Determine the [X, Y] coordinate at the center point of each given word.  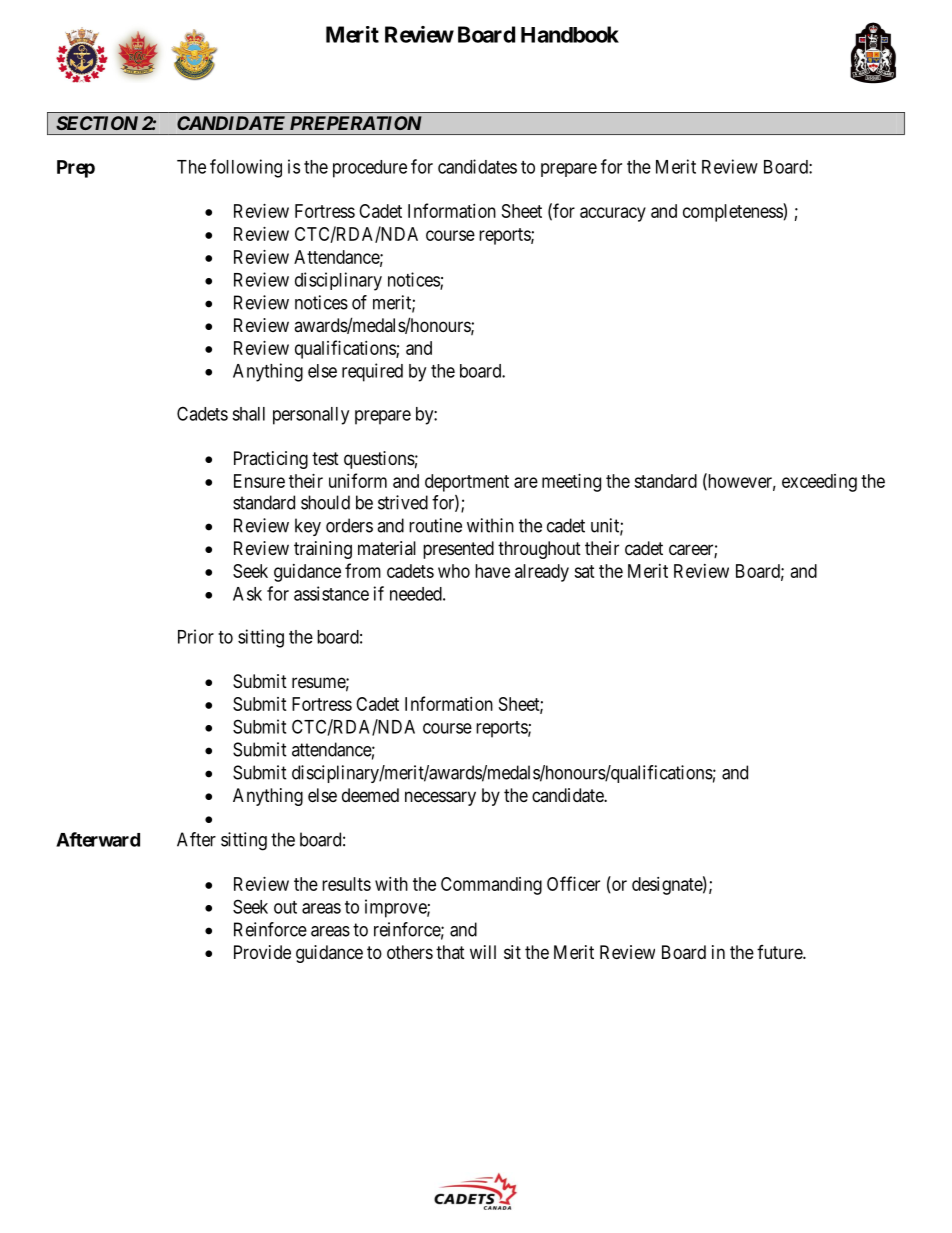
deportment [467, 483]
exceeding [819, 483]
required [372, 372]
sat [584, 571]
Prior [196, 636]
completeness [733, 212]
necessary [440, 798]
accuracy [613, 214]
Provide [262, 952]
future [780, 952]
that [450, 952]
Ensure [259, 481]
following [246, 168]
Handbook [570, 34]
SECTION [97, 123]
